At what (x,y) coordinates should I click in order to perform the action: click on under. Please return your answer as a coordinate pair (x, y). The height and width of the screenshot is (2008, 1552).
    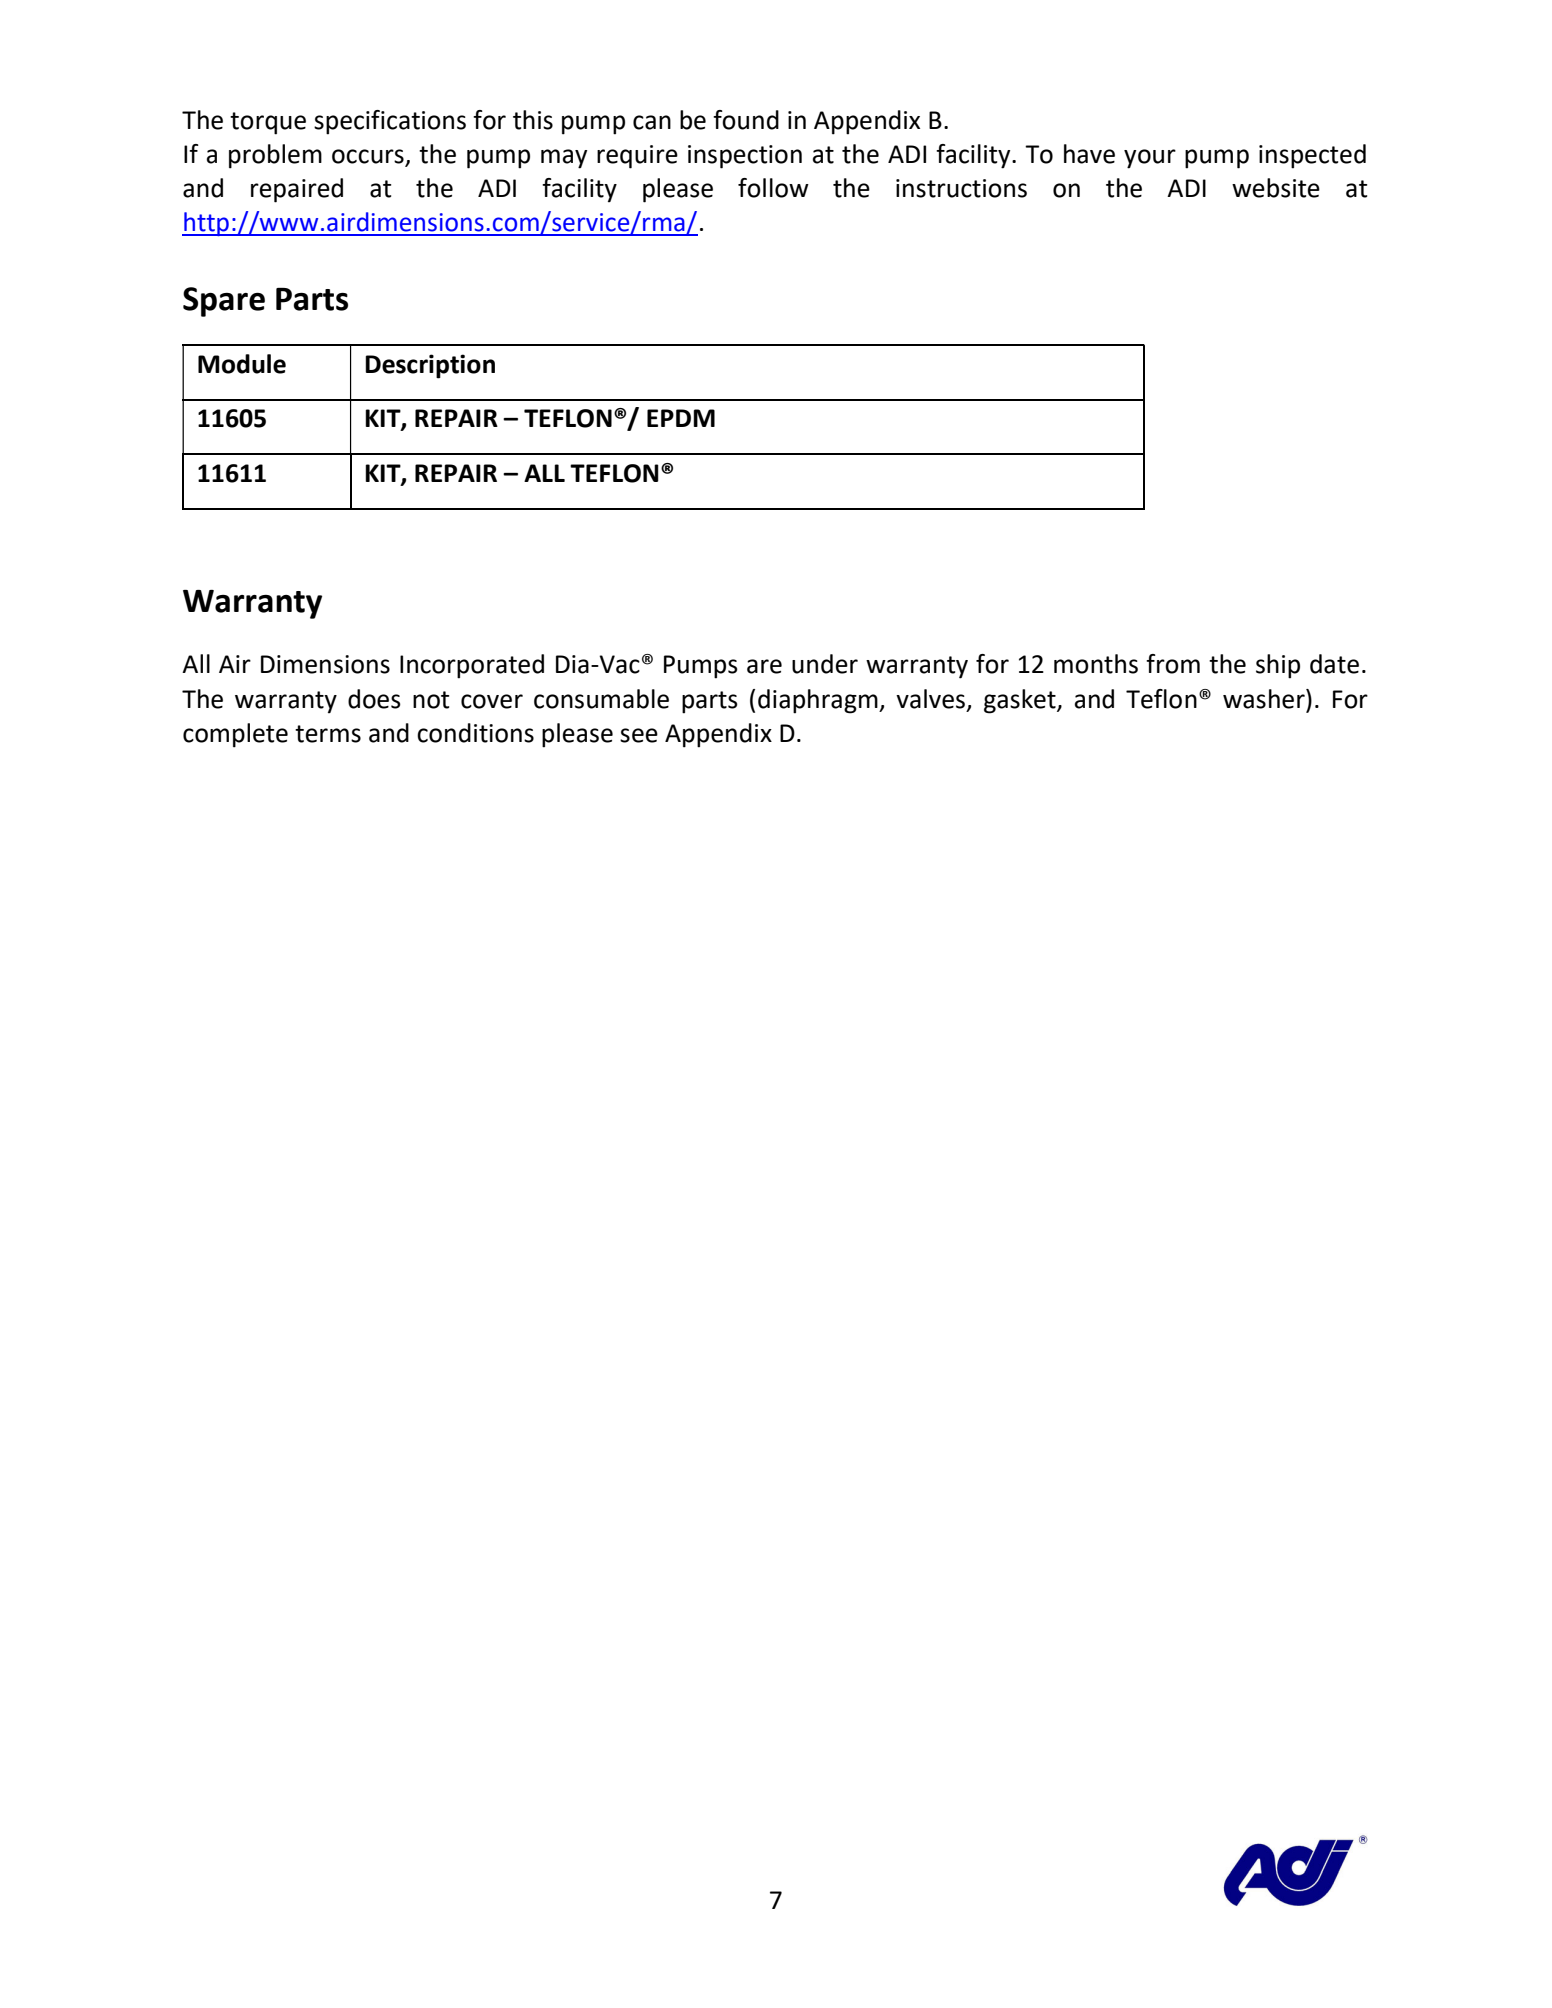
    Looking at the image, I should click on (825, 664).
